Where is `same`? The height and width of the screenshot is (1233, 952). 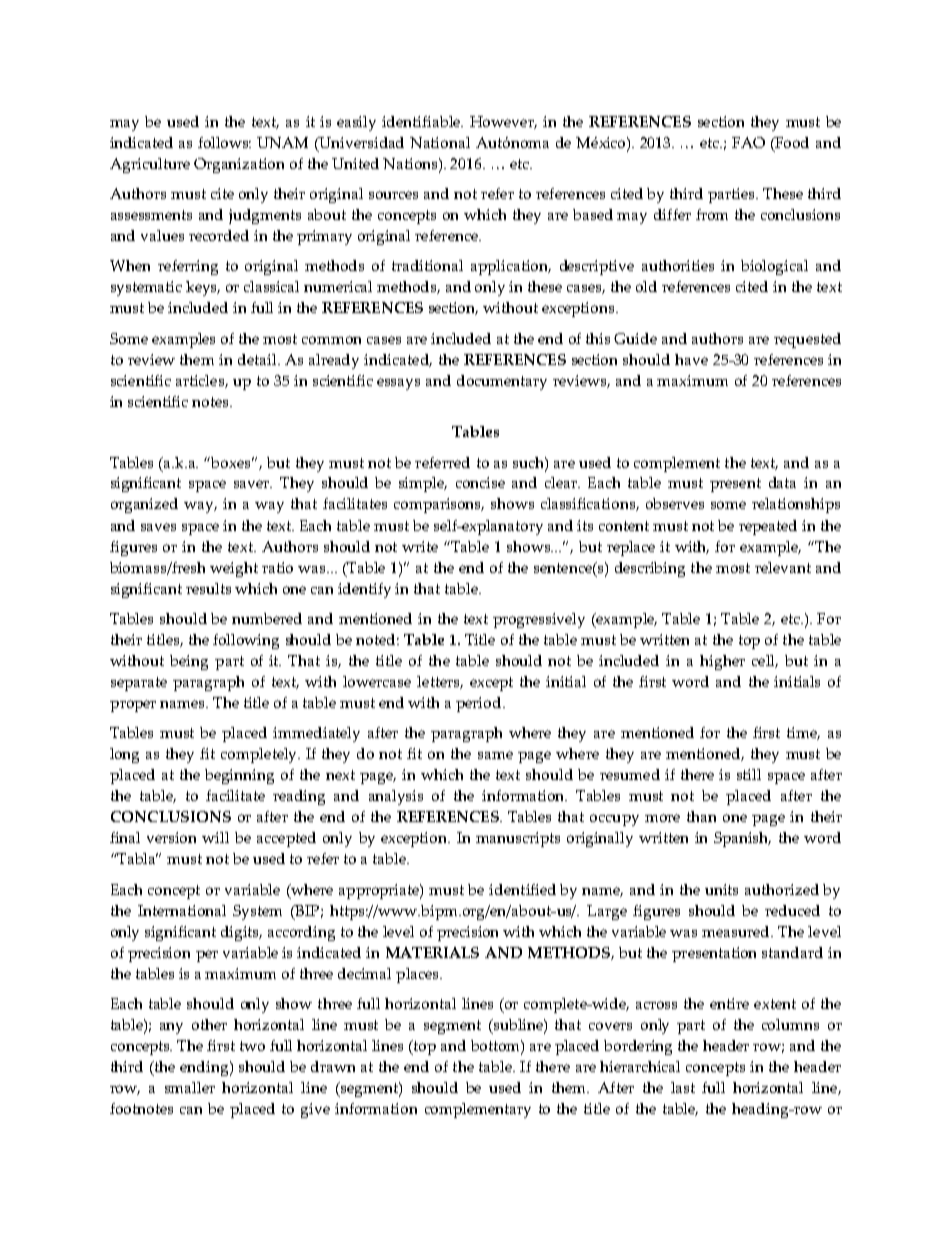
same is located at coordinates (495, 755).
